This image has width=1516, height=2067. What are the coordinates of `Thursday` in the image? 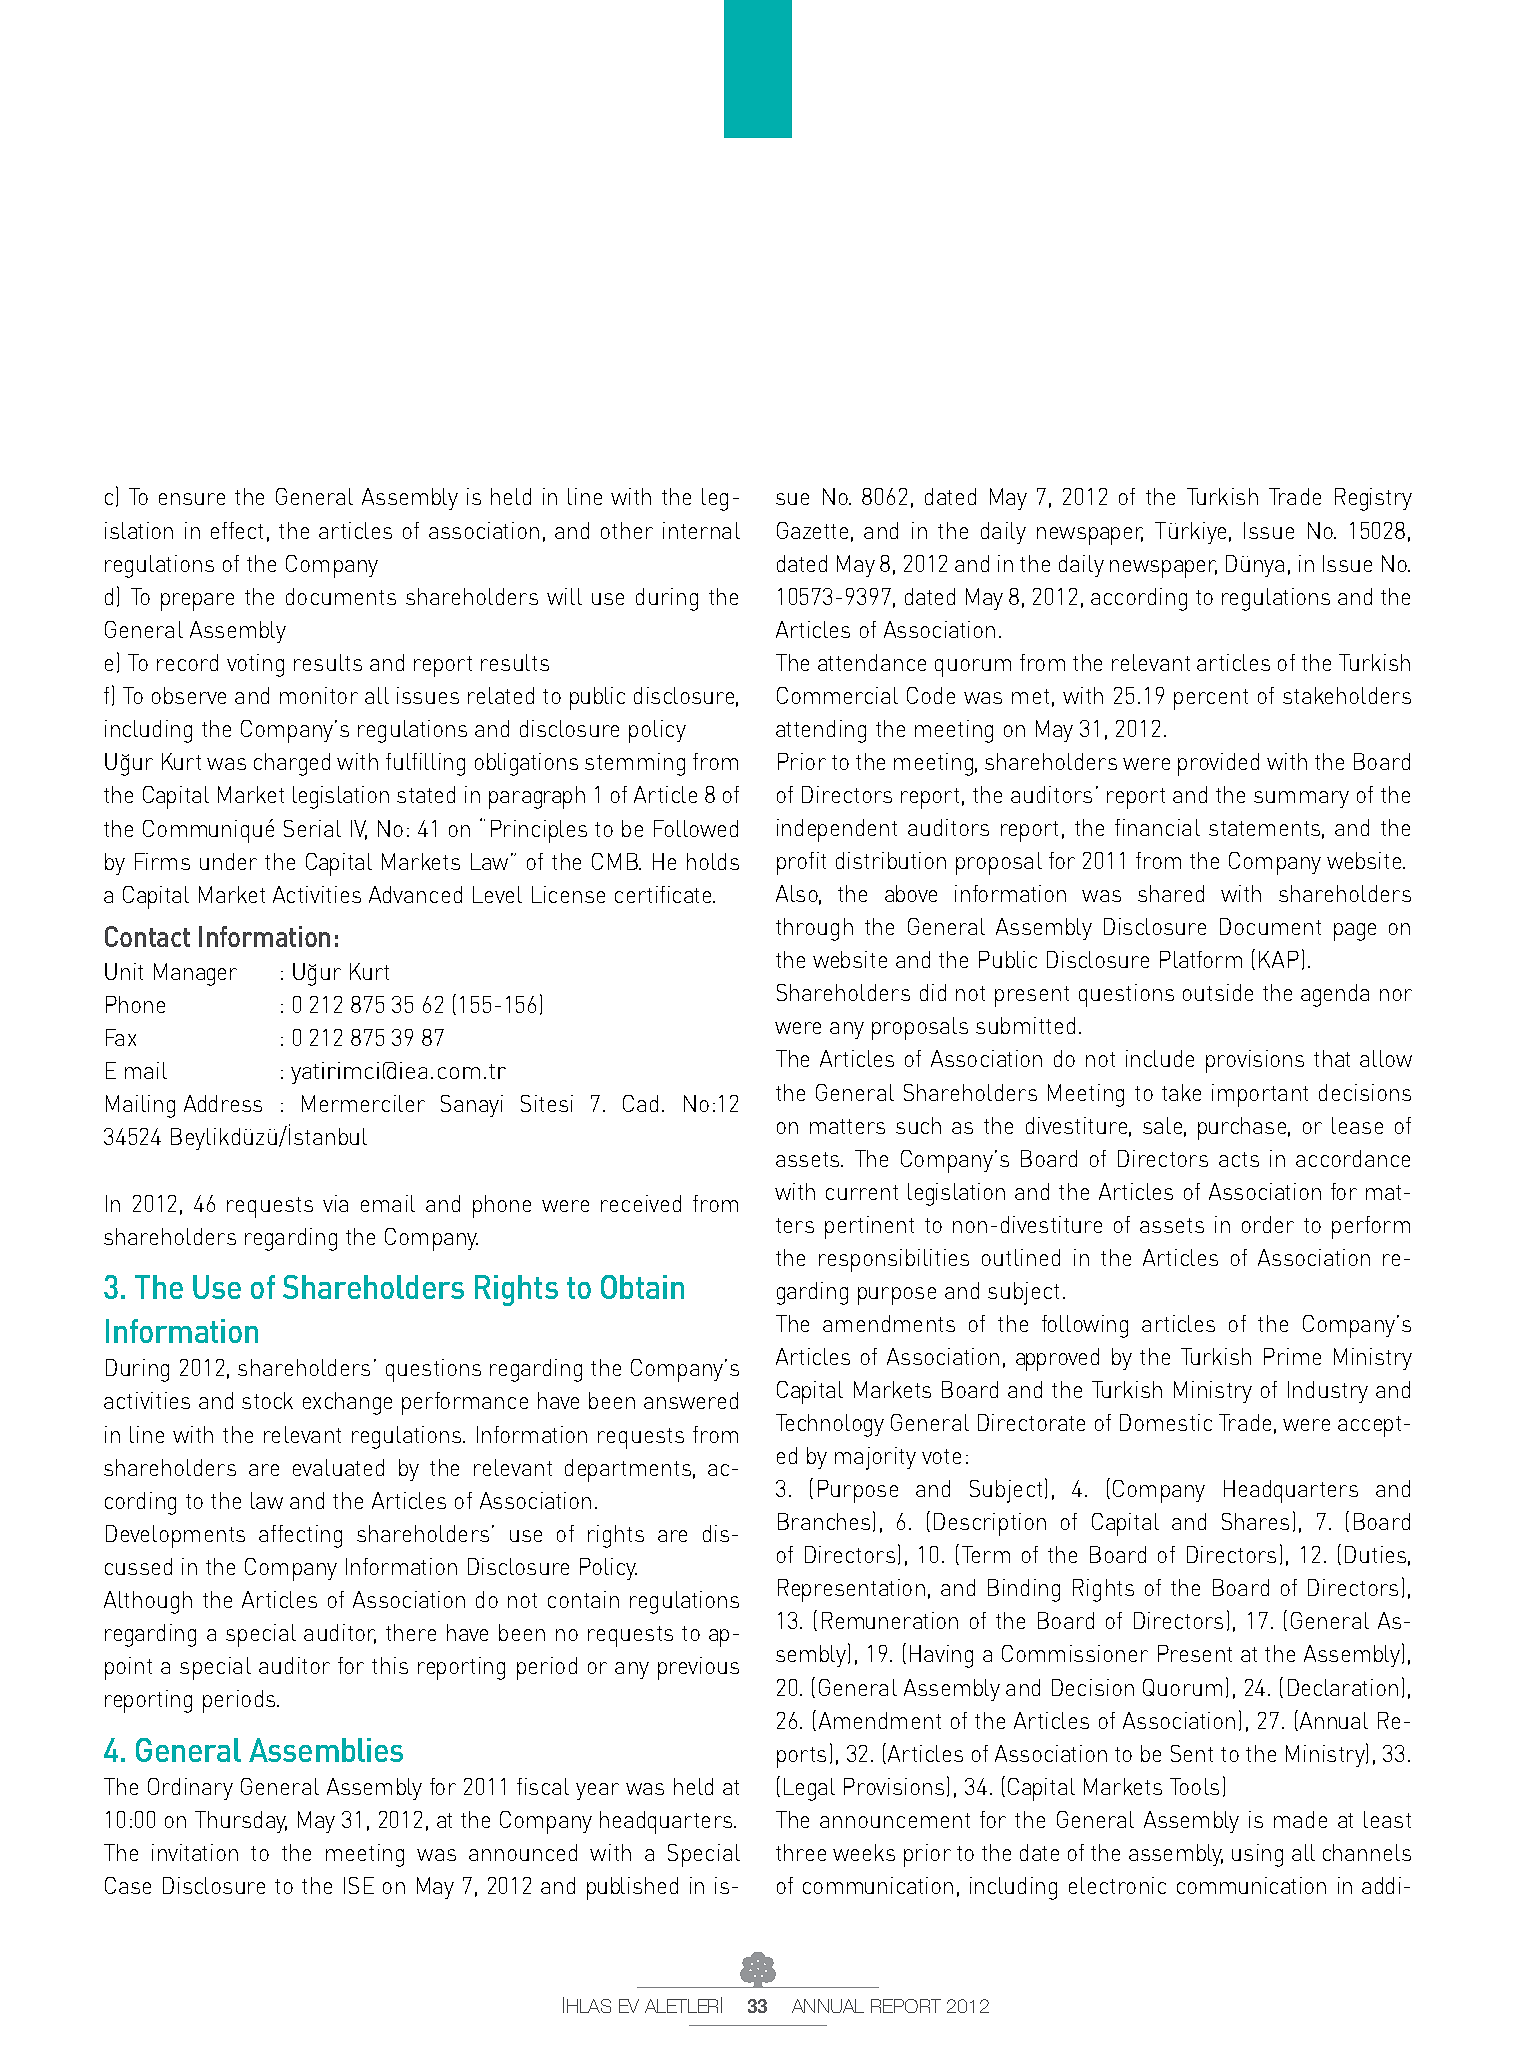 It's located at (241, 1822).
